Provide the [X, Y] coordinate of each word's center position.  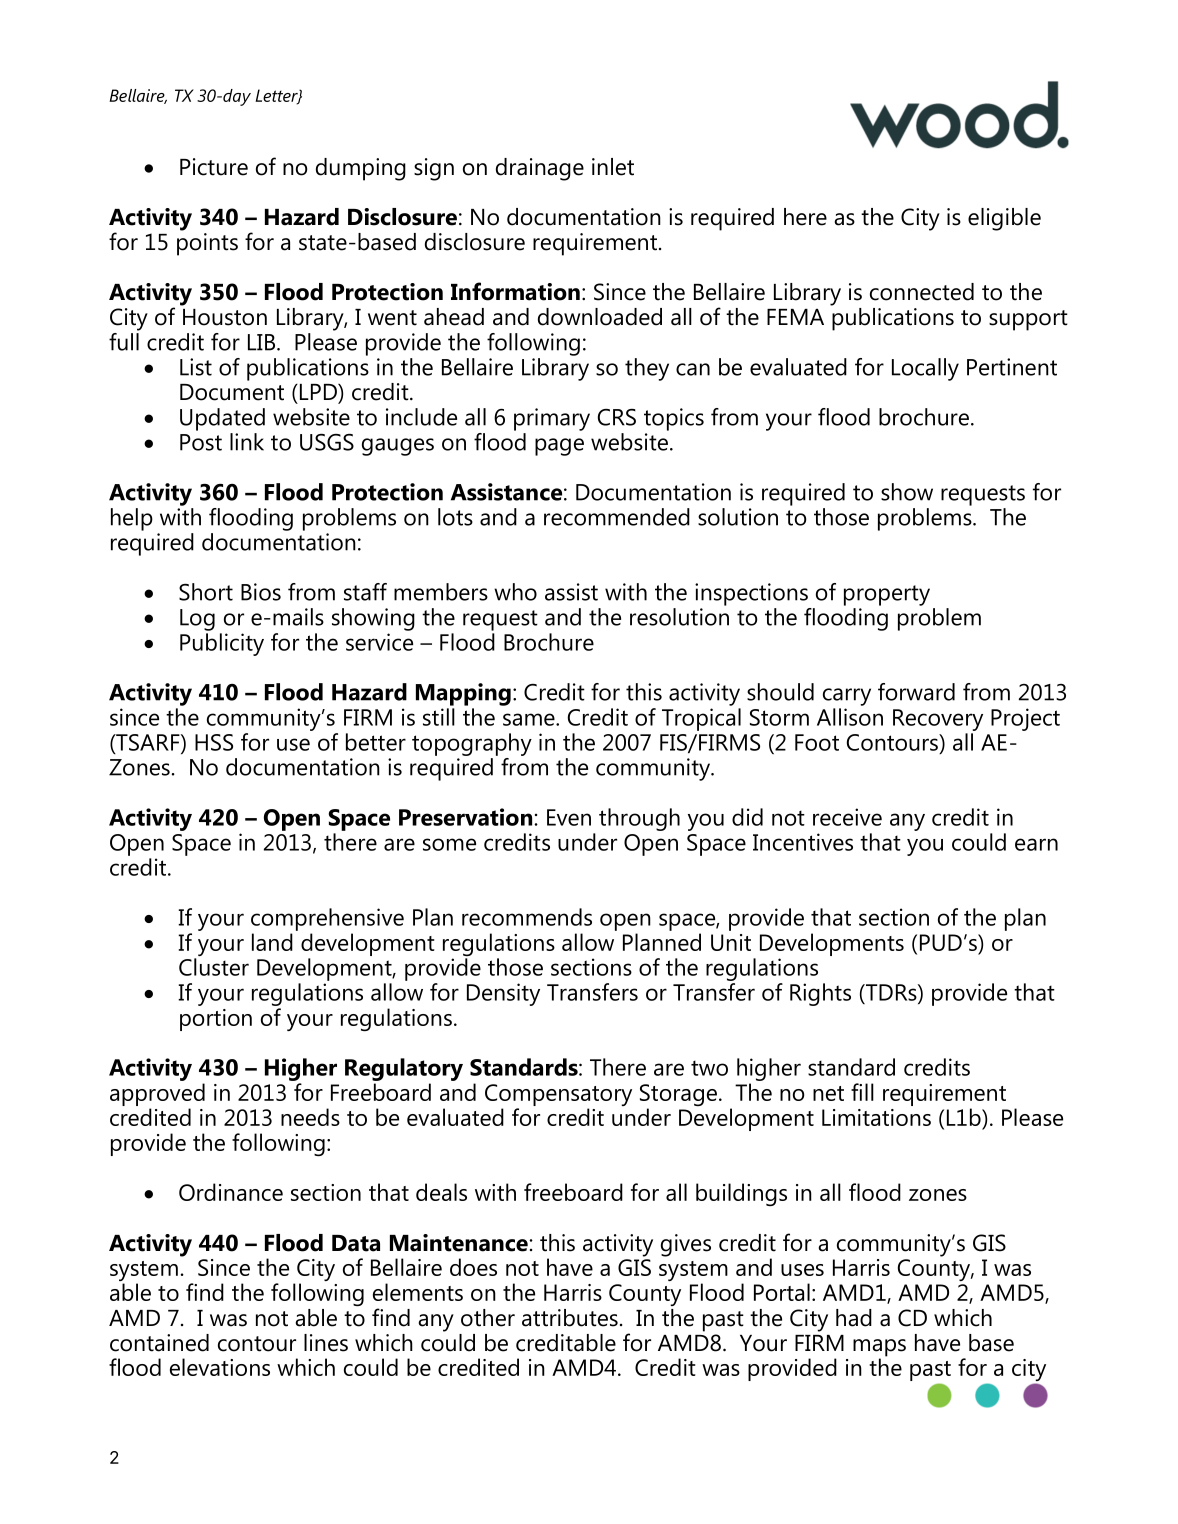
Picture [214, 167]
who [515, 592]
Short [206, 592]
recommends [527, 917]
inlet [613, 167]
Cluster [214, 967]
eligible [1004, 219]
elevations [220, 1367]
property [887, 595]
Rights [820, 994]
